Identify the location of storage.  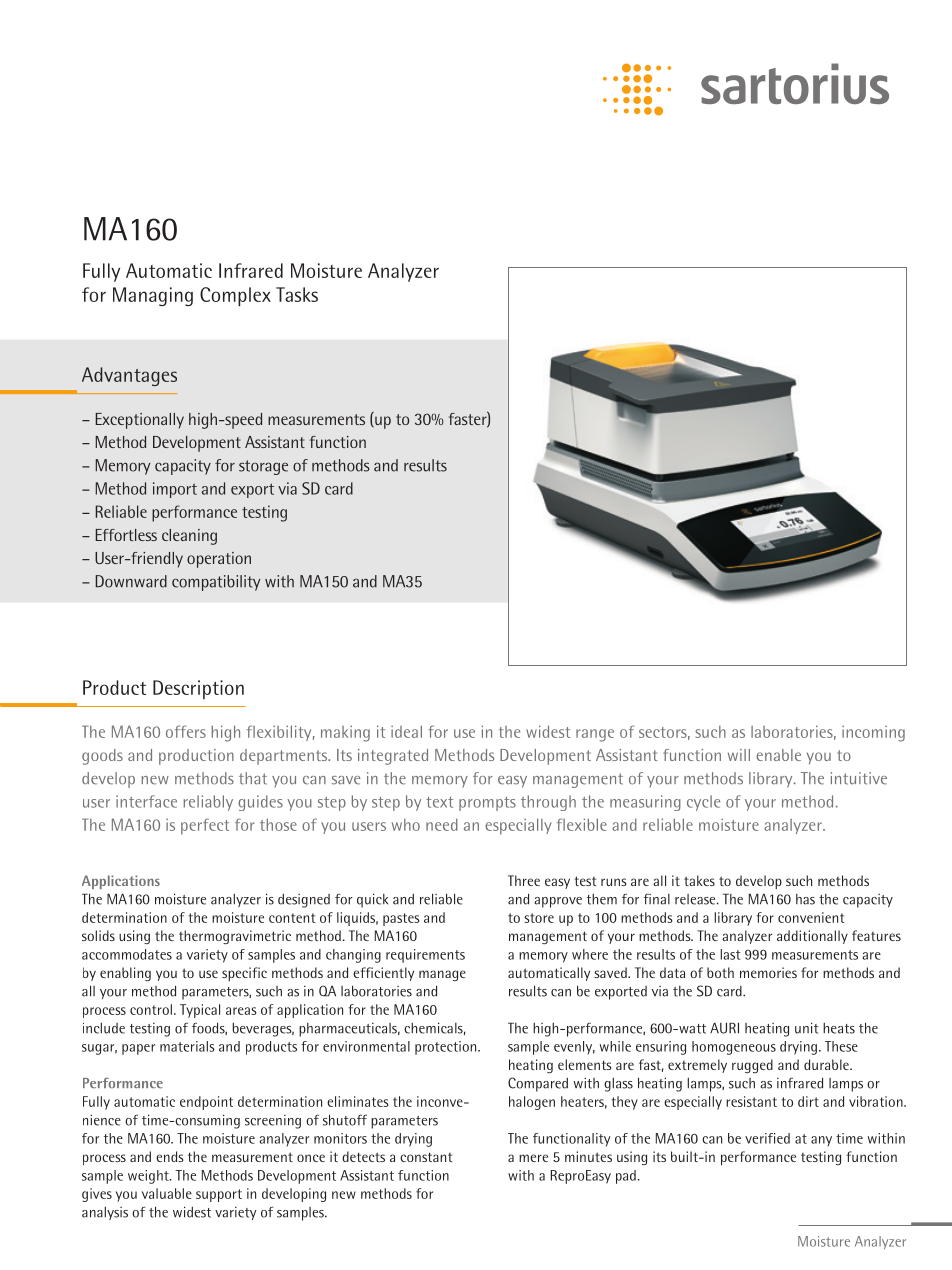
(263, 467).
